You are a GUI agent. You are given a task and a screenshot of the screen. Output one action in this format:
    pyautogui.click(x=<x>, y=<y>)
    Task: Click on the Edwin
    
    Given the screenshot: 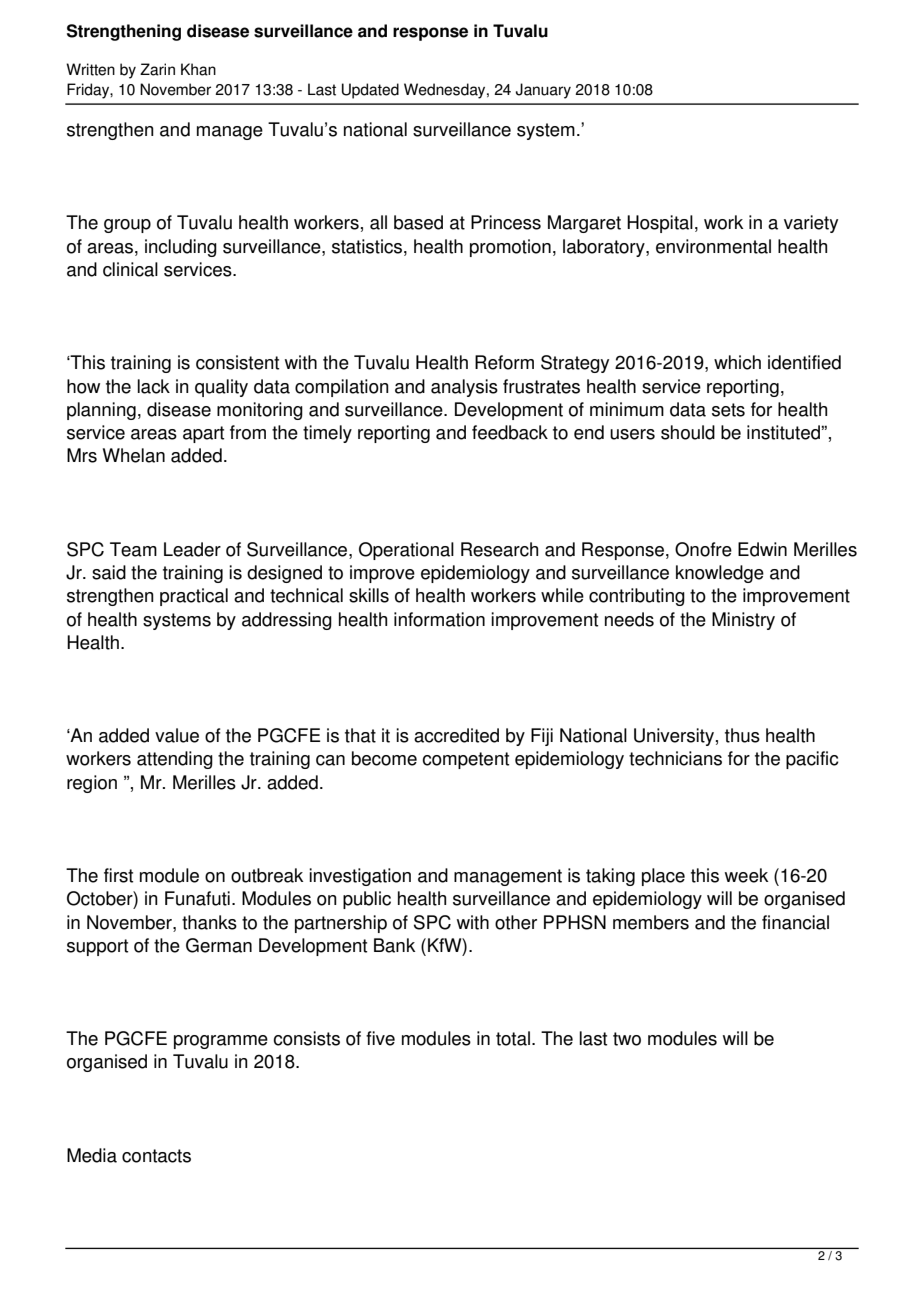 What is the action you would take?
    pyautogui.click(x=762, y=549)
